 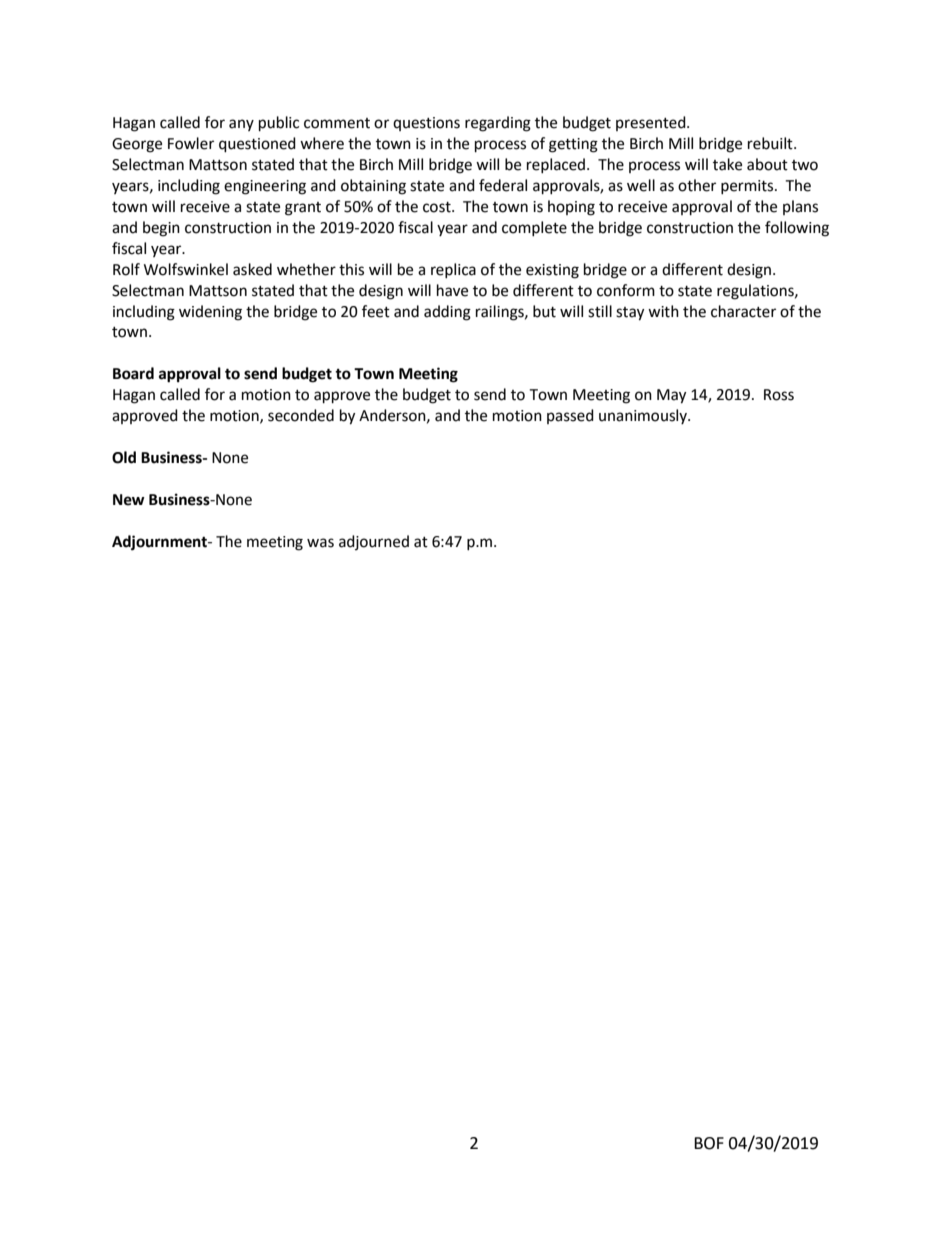 I want to click on New, so click(x=129, y=500).
